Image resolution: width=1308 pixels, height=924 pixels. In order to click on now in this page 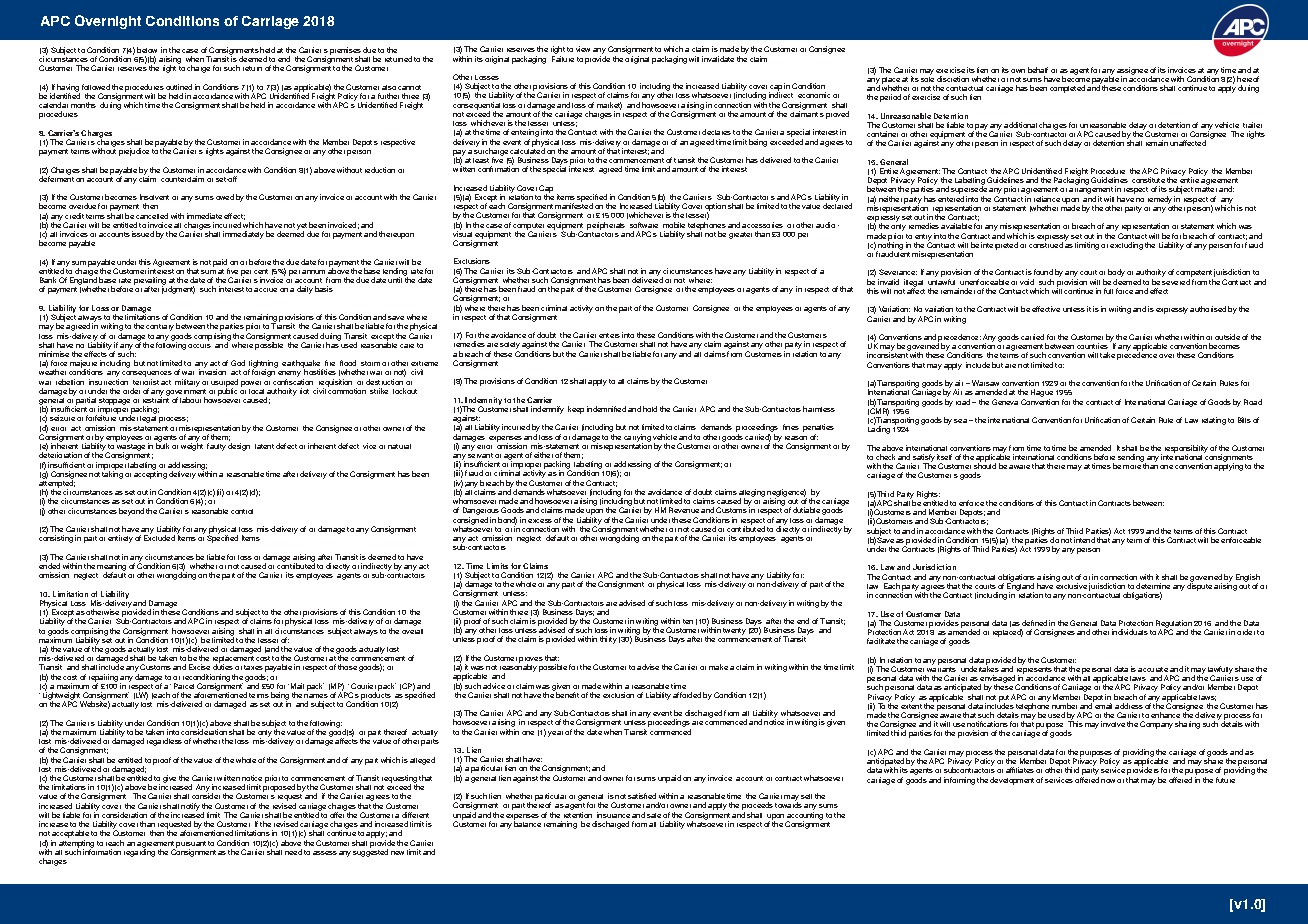, I will do `click(1108, 781)`.
